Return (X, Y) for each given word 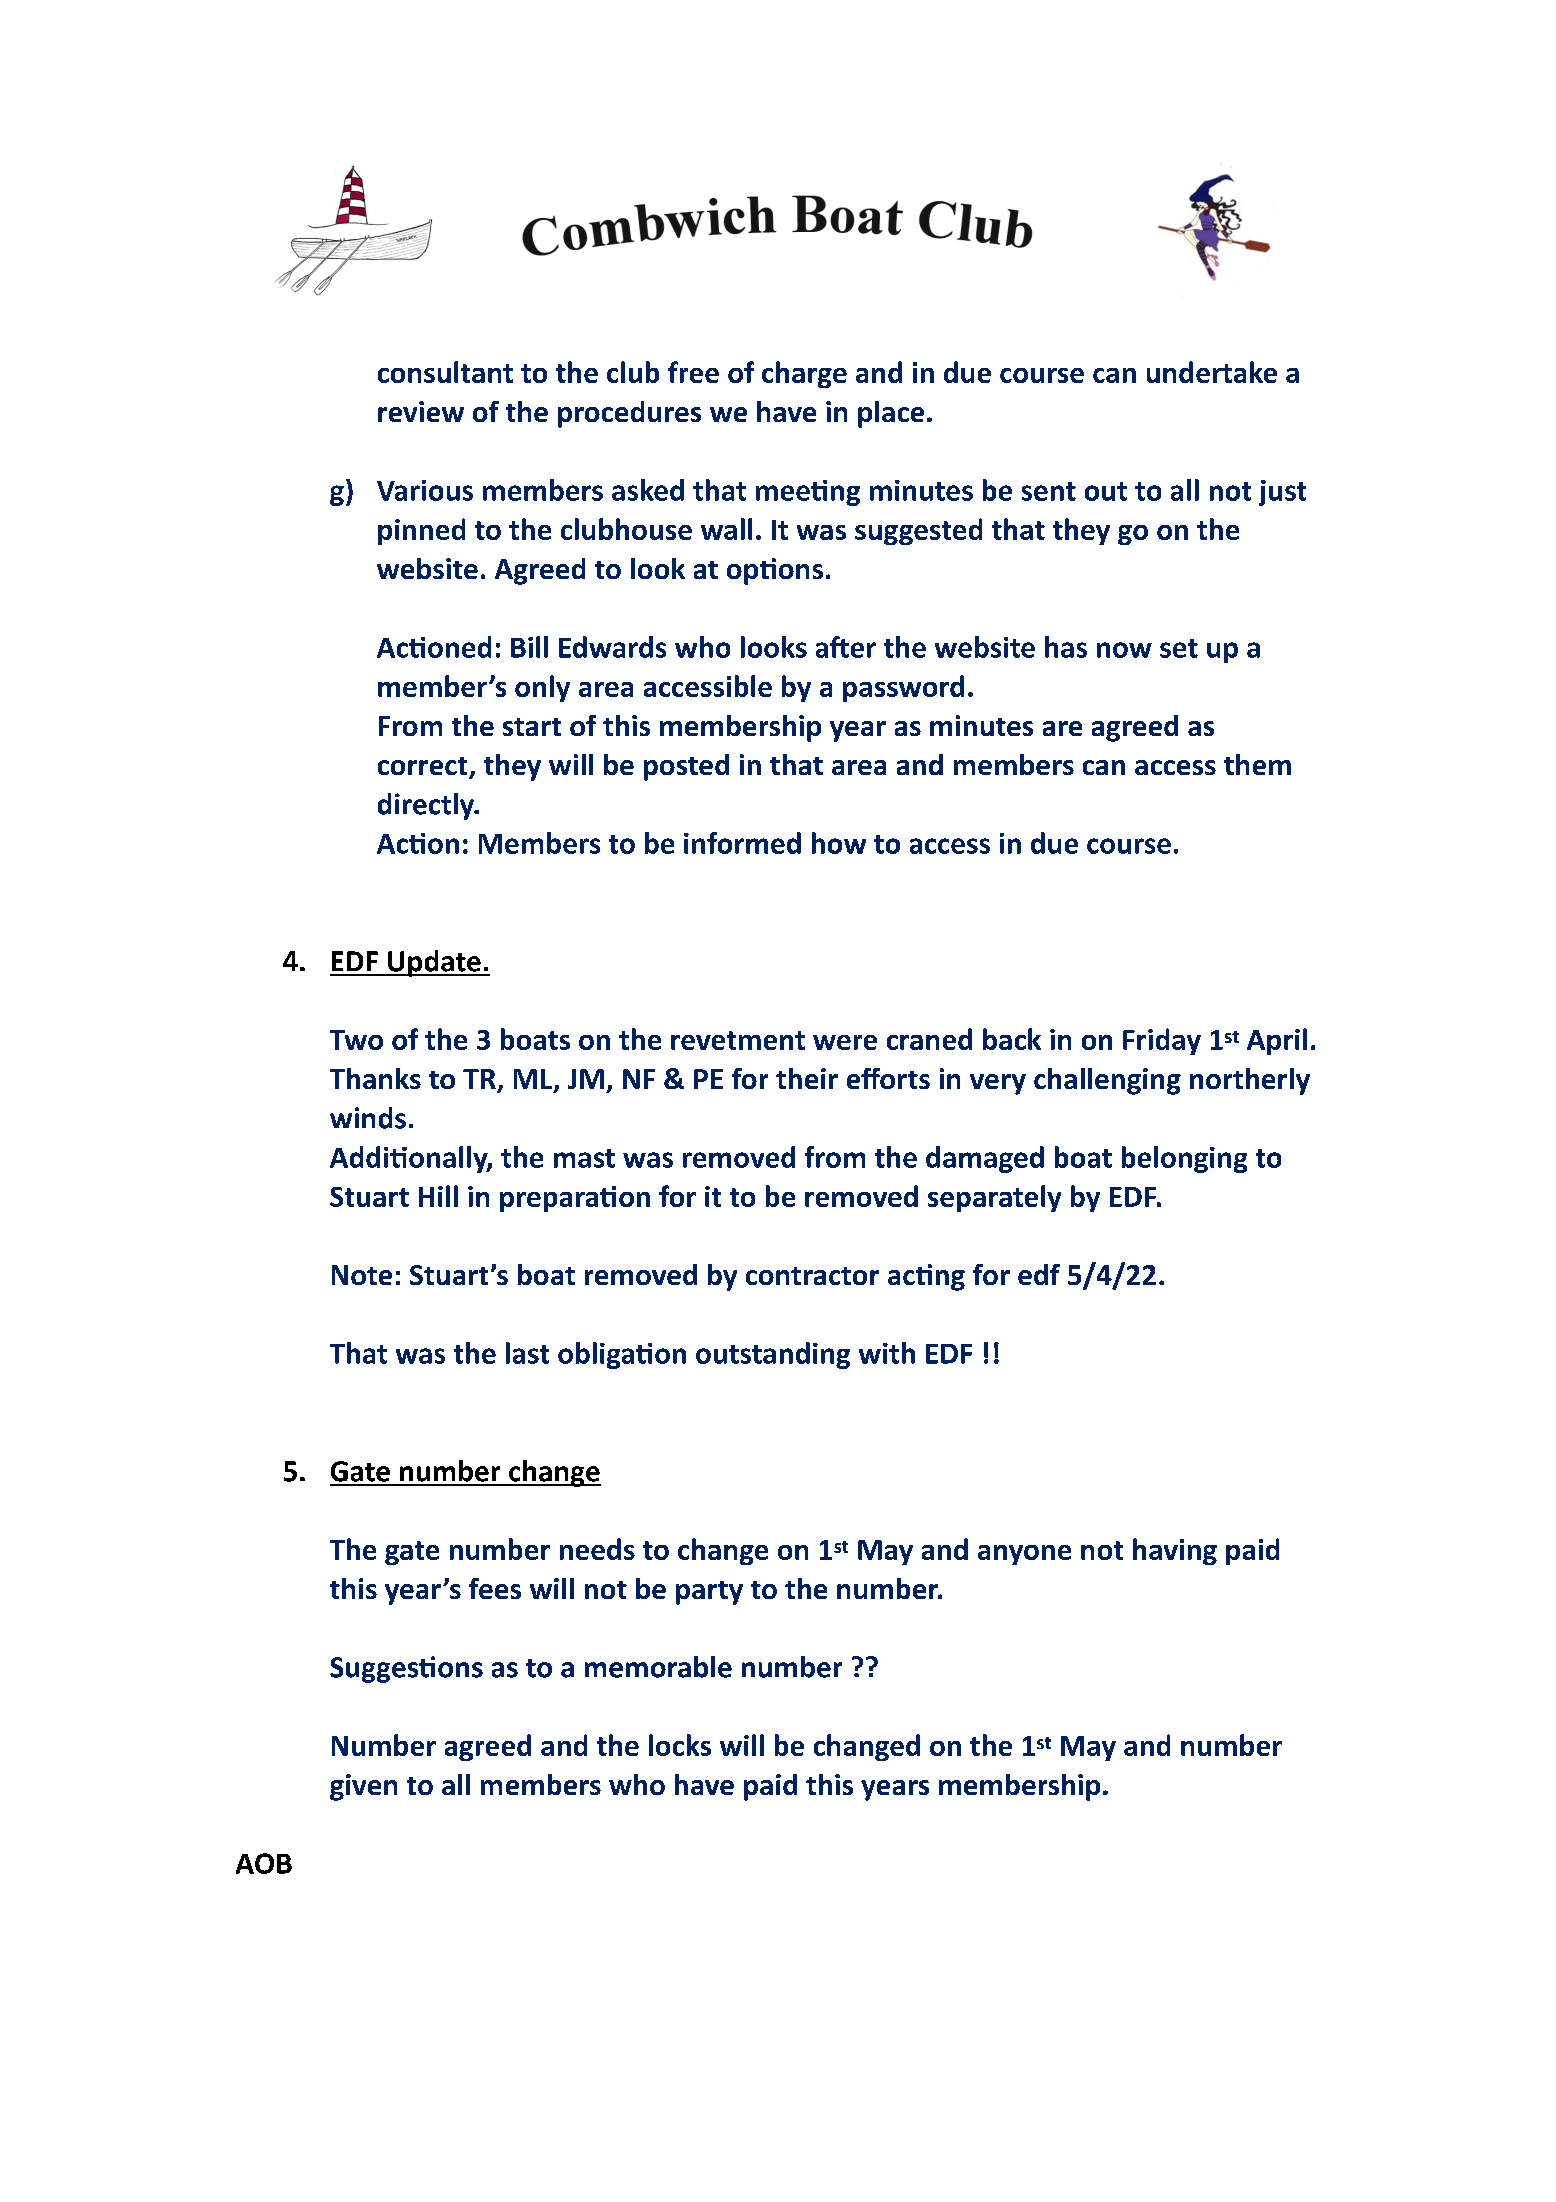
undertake (1212, 372)
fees (495, 1588)
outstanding (773, 1355)
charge (804, 374)
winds (368, 1118)
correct (424, 767)
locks (680, 1745)
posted (686, 767)
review (421, 411)
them (1257, 764)
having (1175, 1551)
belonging (1184, 1159)
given (363, 1787)
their (807, 1078)
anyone (1024, 1555)
